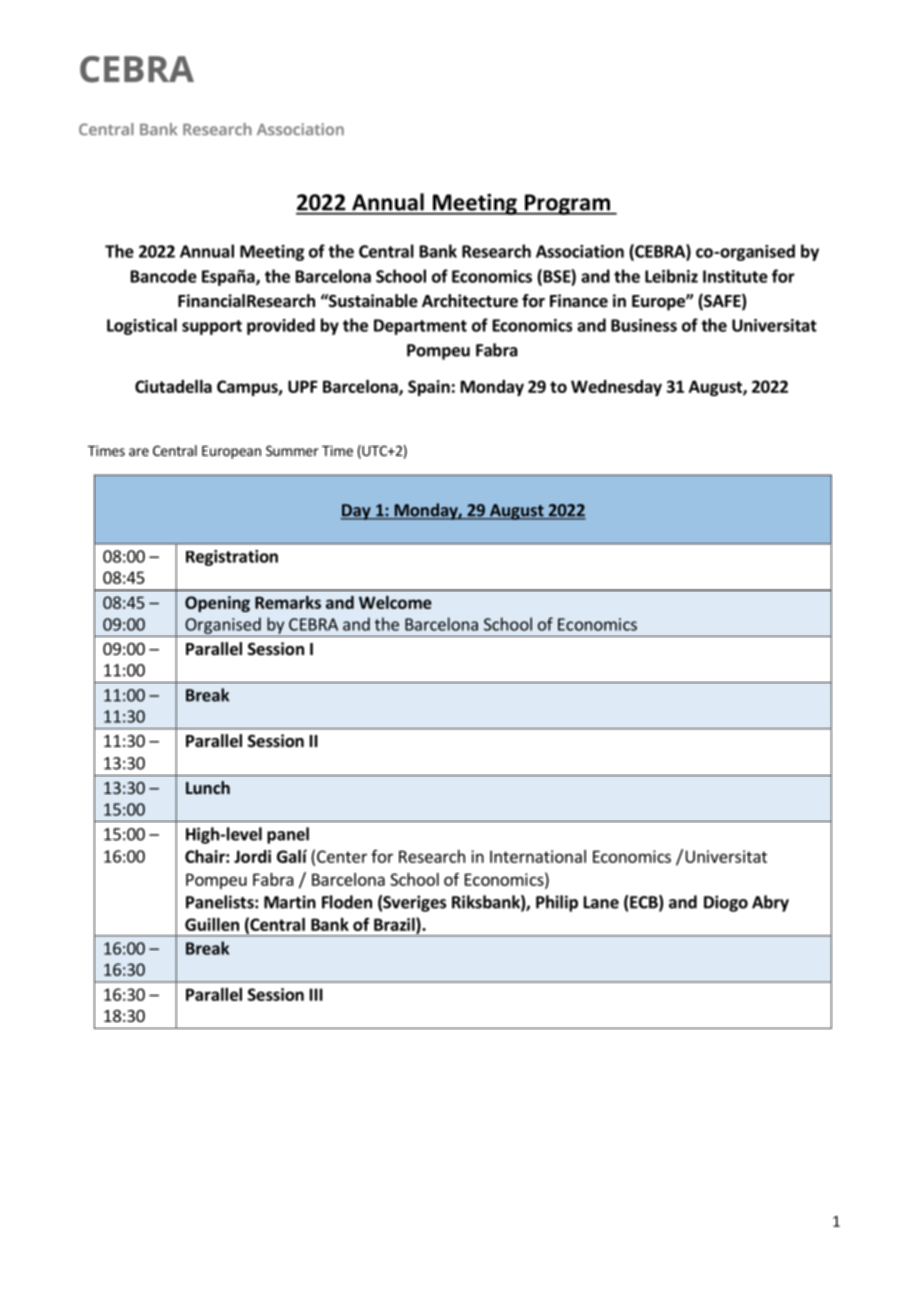  What do you see at coordinates (616, 388) in the screenshot?
I see `Wednesday` at bounding box center [616, 388].
